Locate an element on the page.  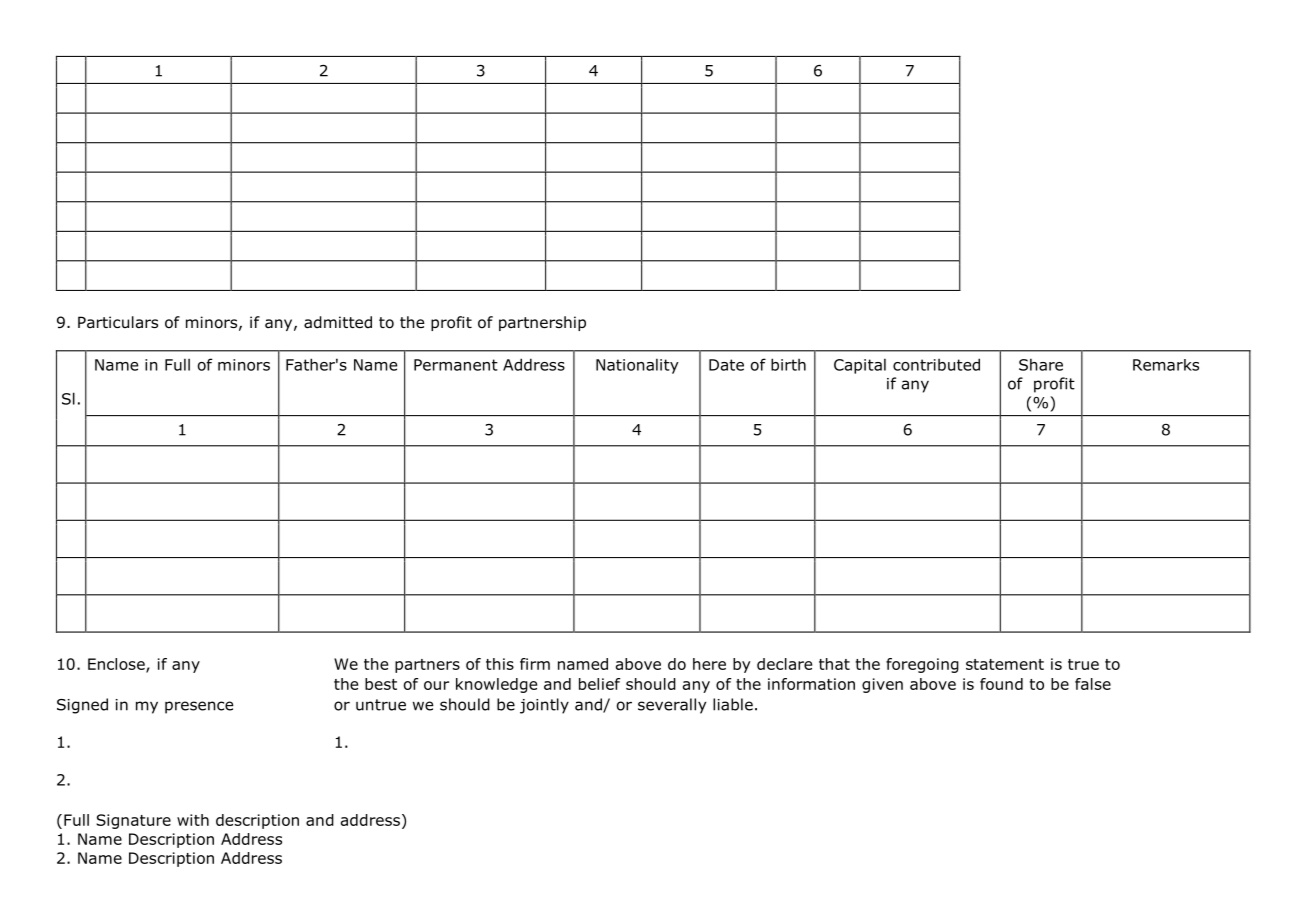
Nationality is located at coordinates (637, 366).
